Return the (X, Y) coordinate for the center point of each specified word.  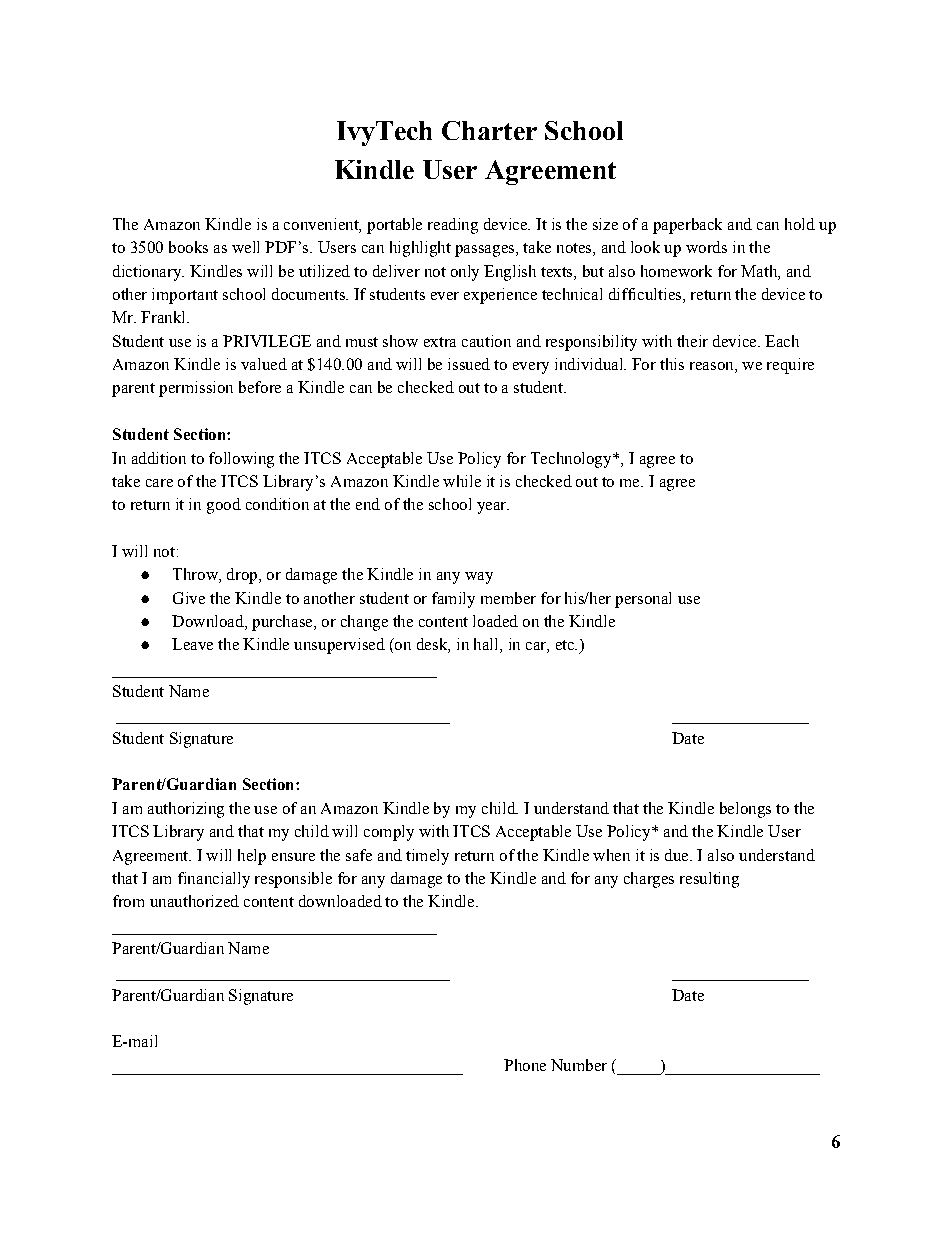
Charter (489, 130)
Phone (525, 1065)
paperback (687, 226)
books (188, 247)
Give (189, 598)
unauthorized (194, 901)
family (453, 600)
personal (643, 600)
